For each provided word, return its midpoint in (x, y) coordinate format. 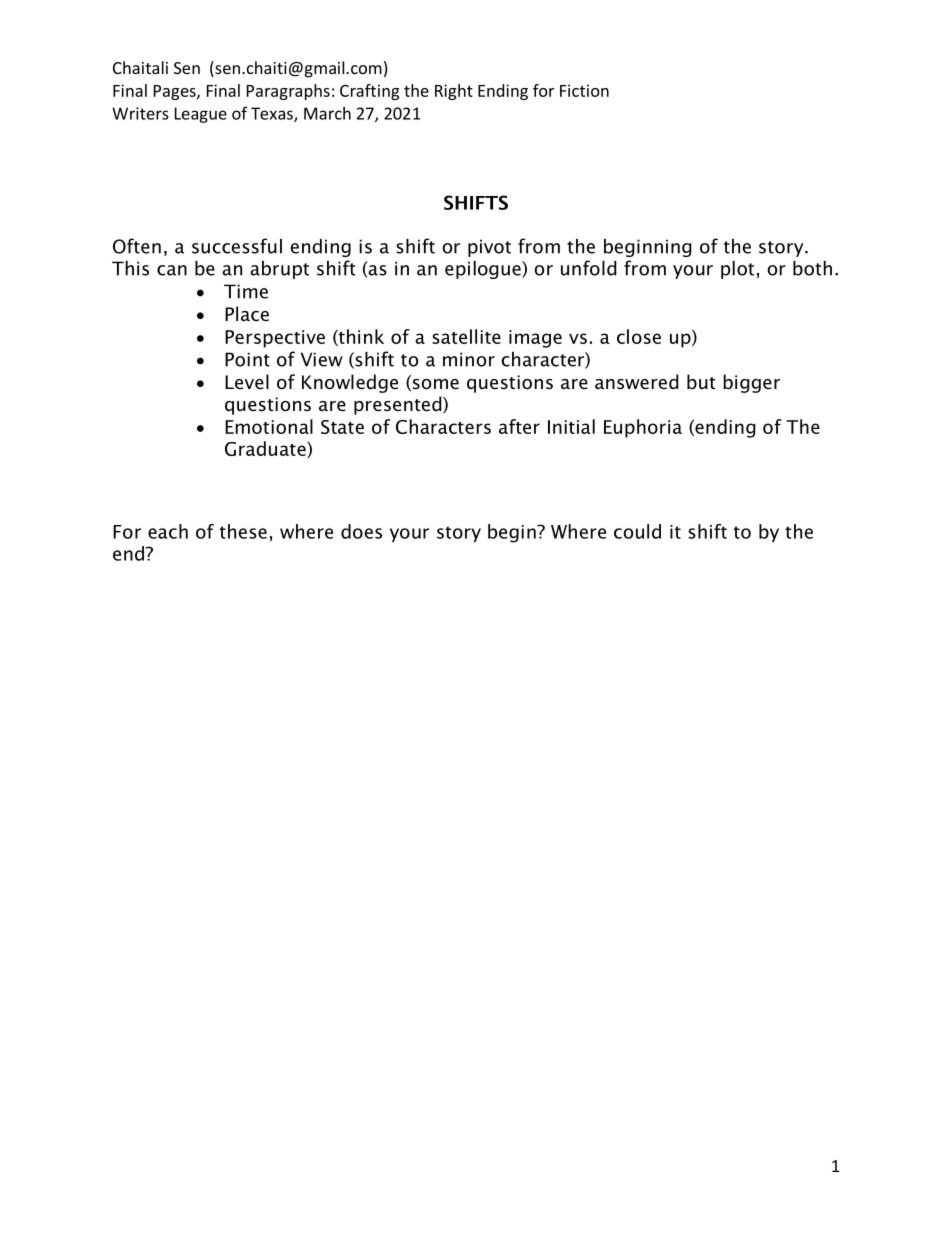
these (243, 531)
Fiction (584, 90)
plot (737, 270)
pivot (489, 248)
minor (469, 359)
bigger (751, 383)
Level (247, 382)
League (201, 115)
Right (454, 92)
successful (237, 246)
